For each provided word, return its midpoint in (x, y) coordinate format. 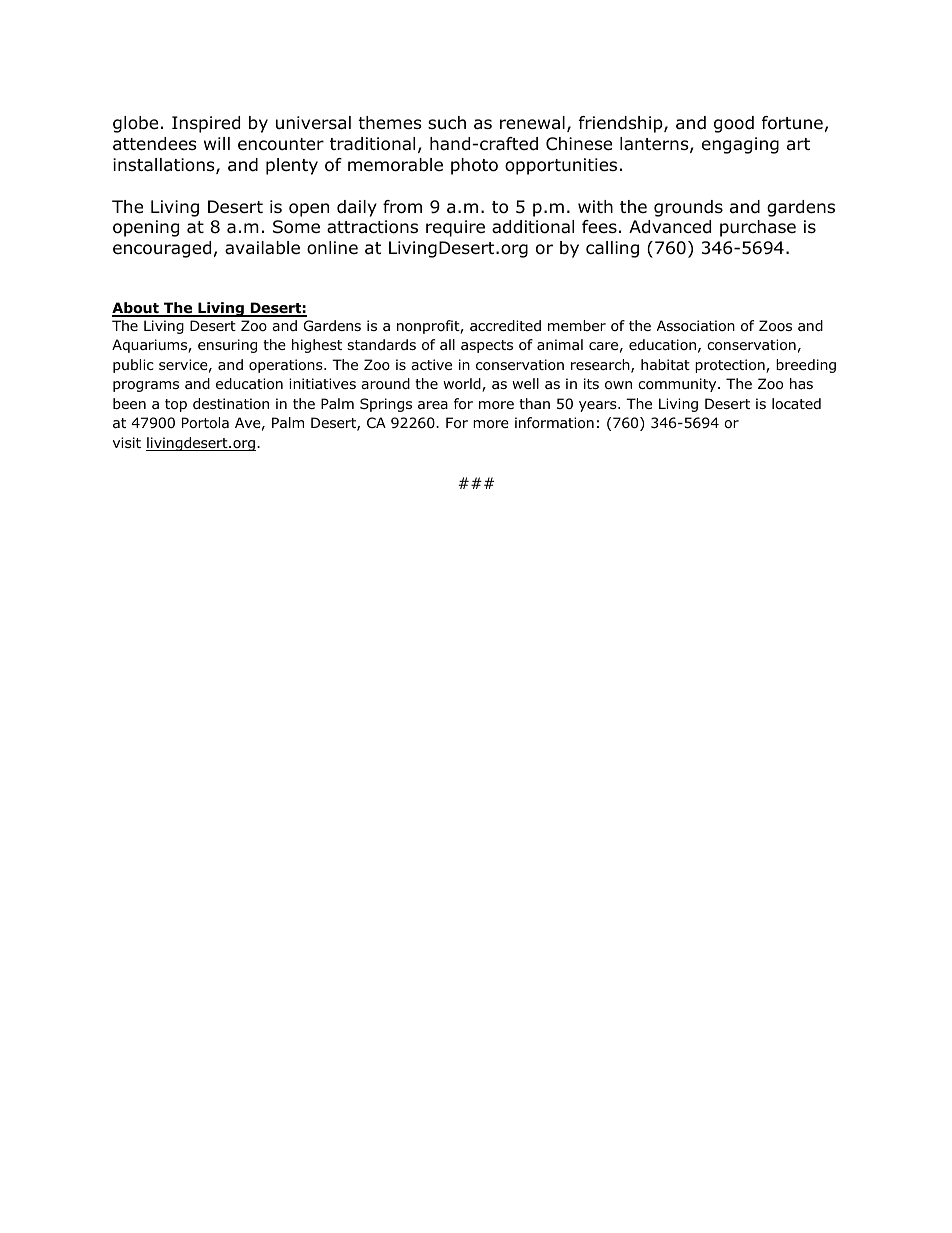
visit (127, 442)
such (447, 123)
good (734, 124)
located (796, 404)
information (554, 423)
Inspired (206, 124)
